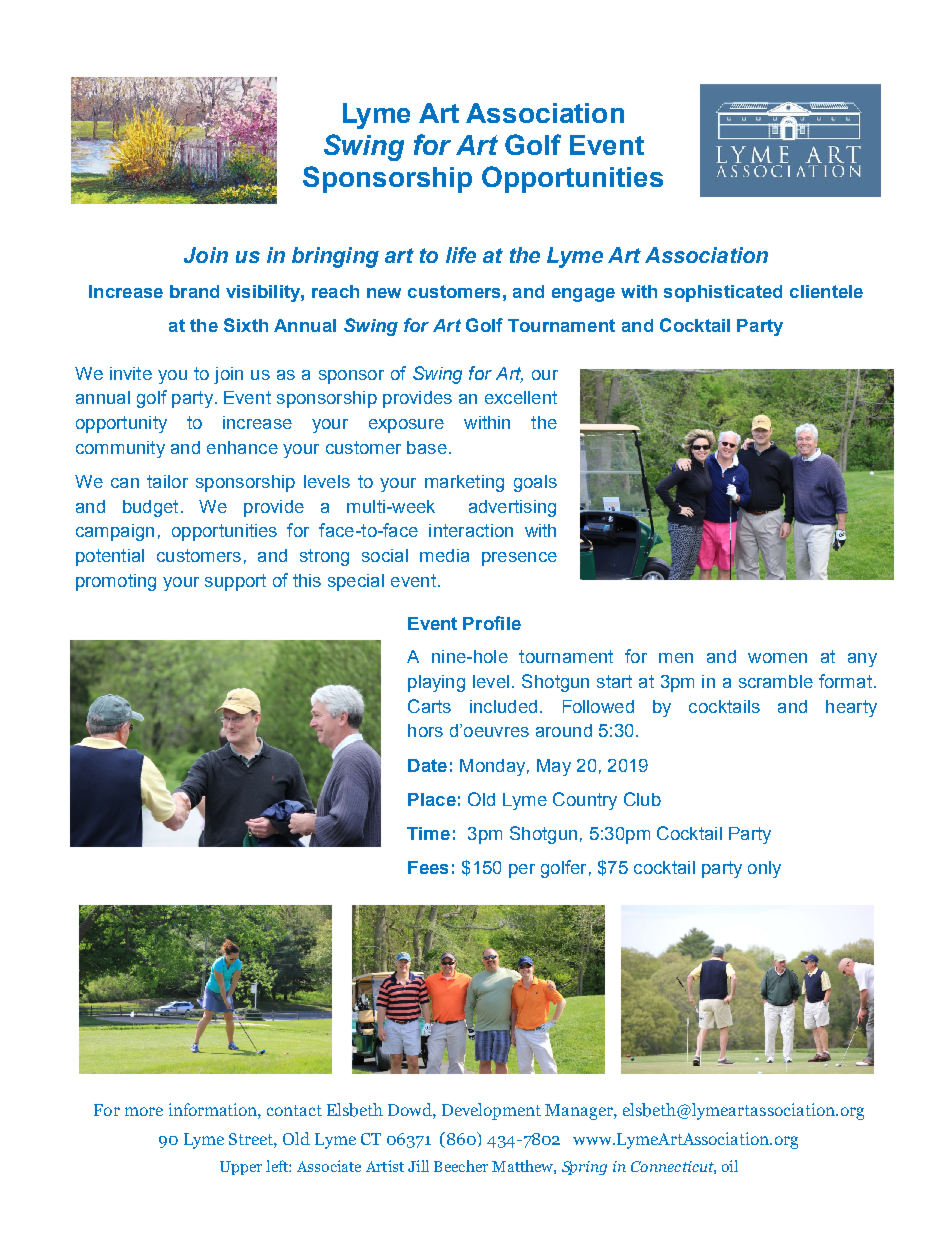 Image resolution: width=952 pixels, height=1233 pixels. I want to click on life, so click(461, 255).
